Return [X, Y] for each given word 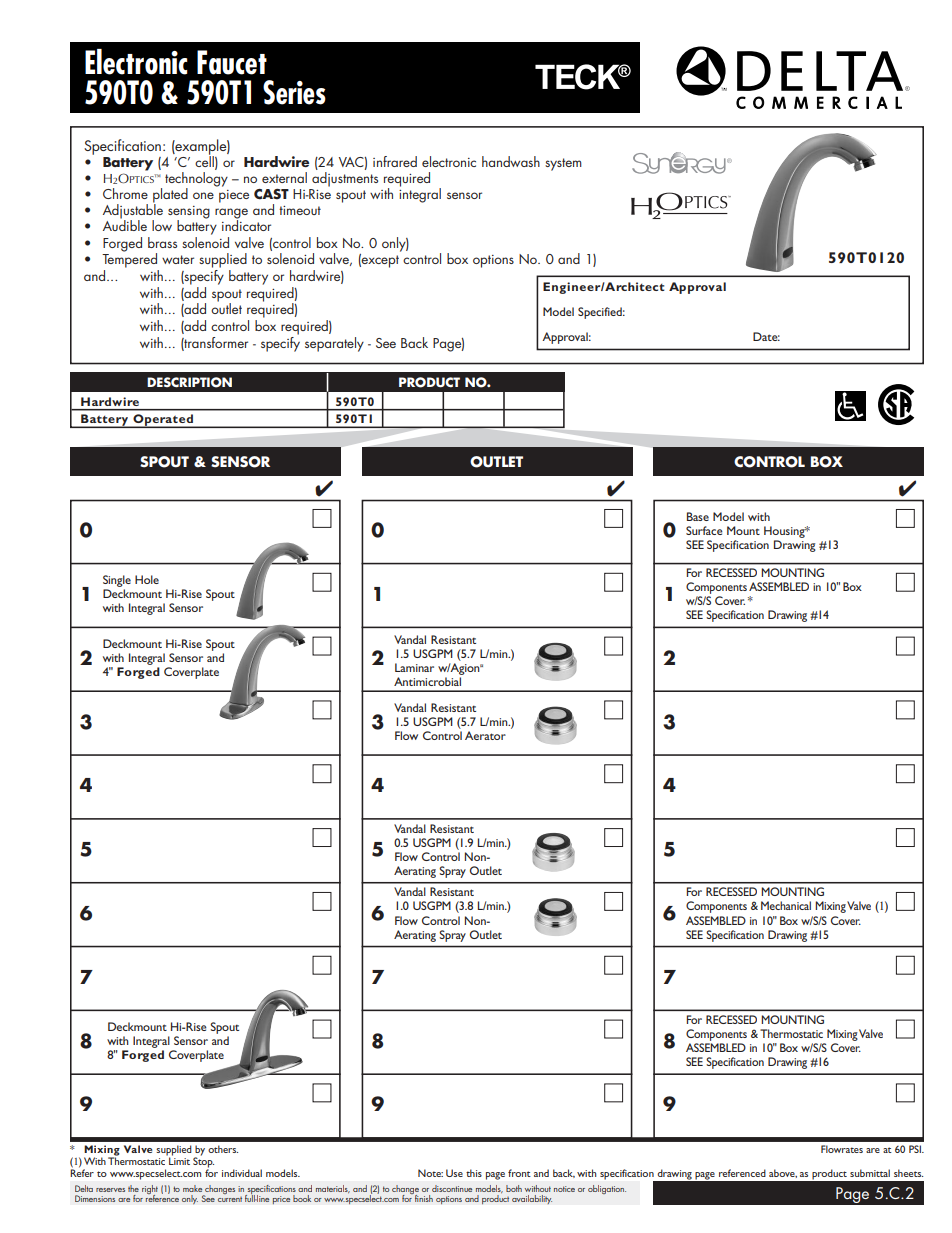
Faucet [232, 62]
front [519, 1173]
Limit [178, 1160]
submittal [870, 1173]
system [563, 164]
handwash [511, 161]
